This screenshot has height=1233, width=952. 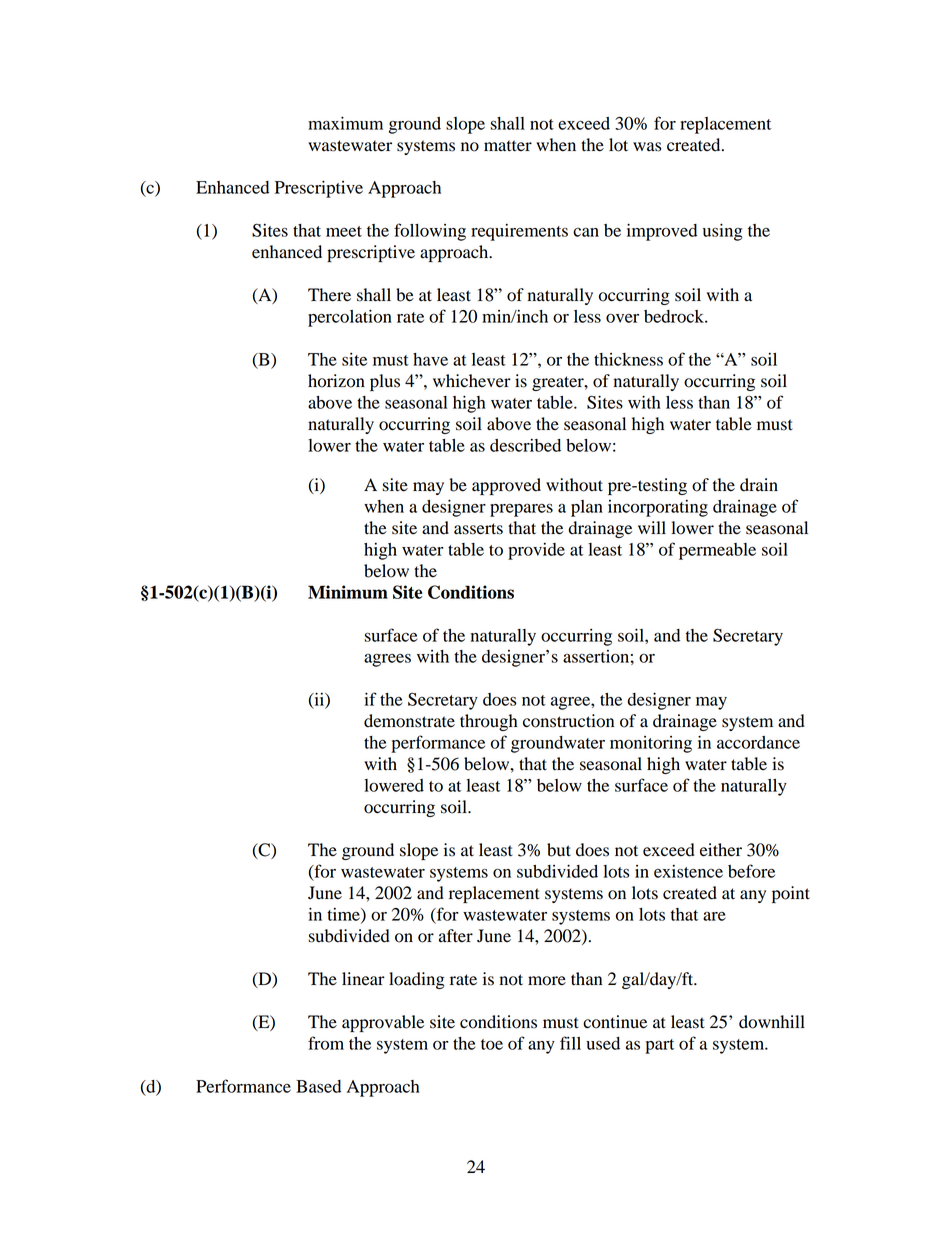 What do you see at coordinates (568, 721) in the screenshot?
I see `construction` at bounding box center [568, 721].
